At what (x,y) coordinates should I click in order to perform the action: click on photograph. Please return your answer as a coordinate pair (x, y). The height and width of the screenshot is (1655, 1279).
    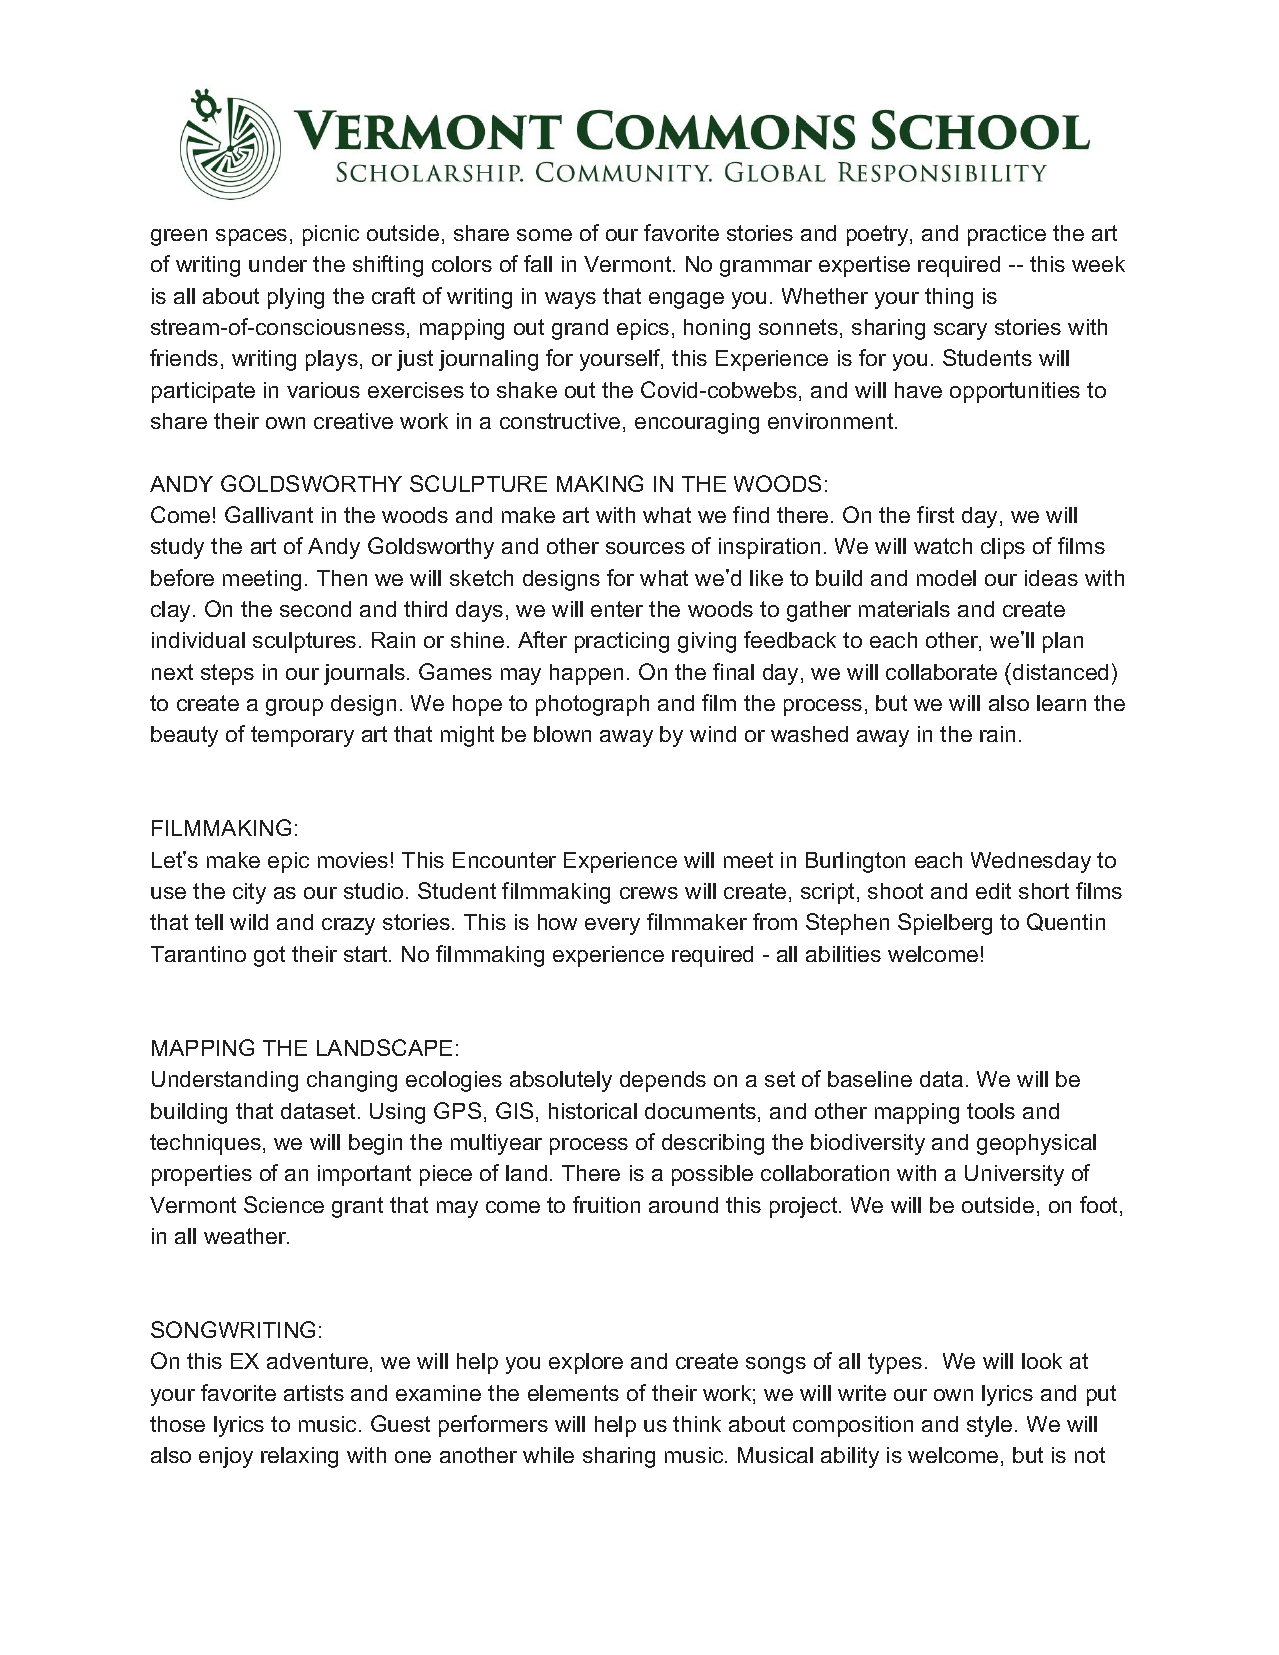
    Looking at the image, I should click on (592, 705).
